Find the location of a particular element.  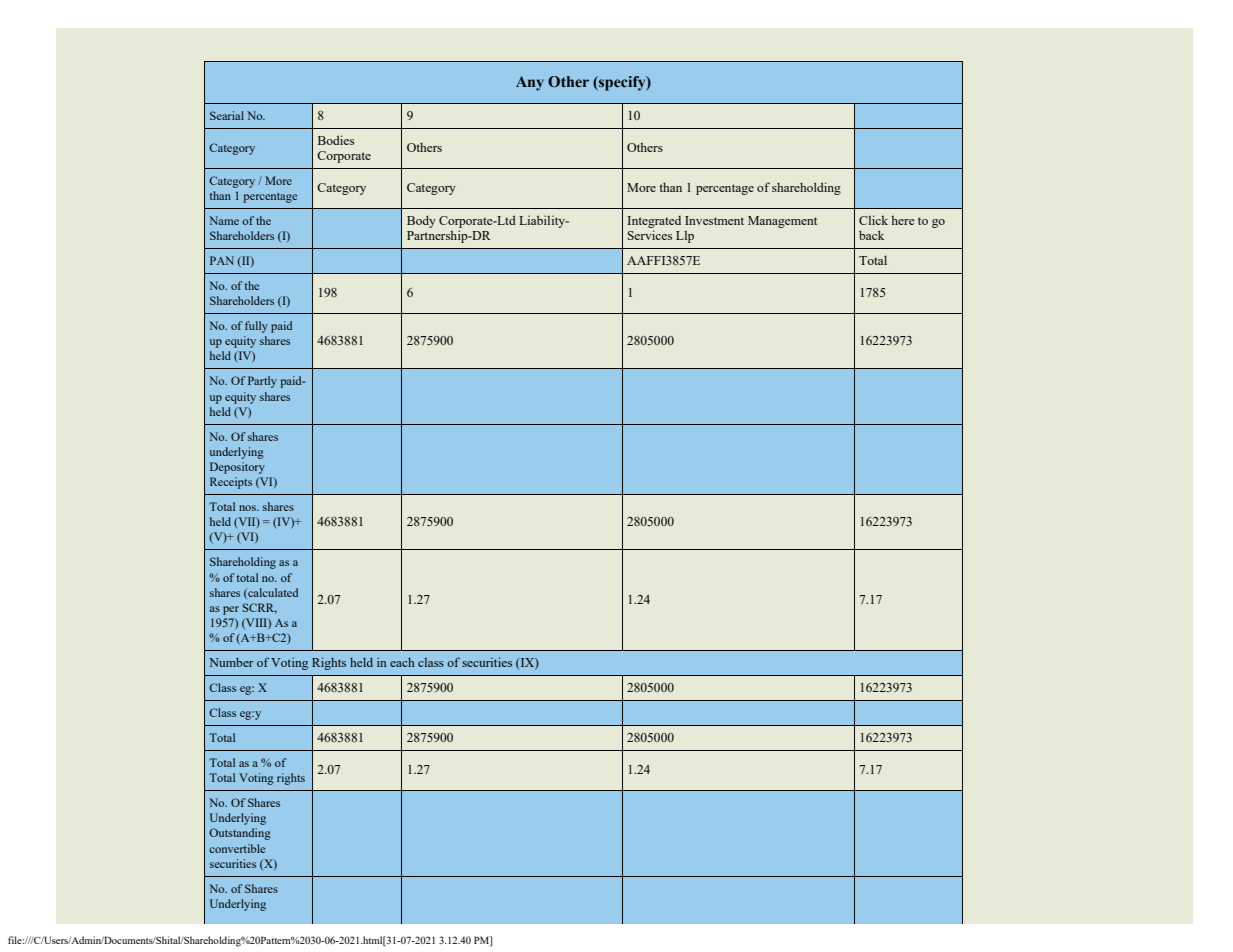

Click is located at coordinates (873, 220).
